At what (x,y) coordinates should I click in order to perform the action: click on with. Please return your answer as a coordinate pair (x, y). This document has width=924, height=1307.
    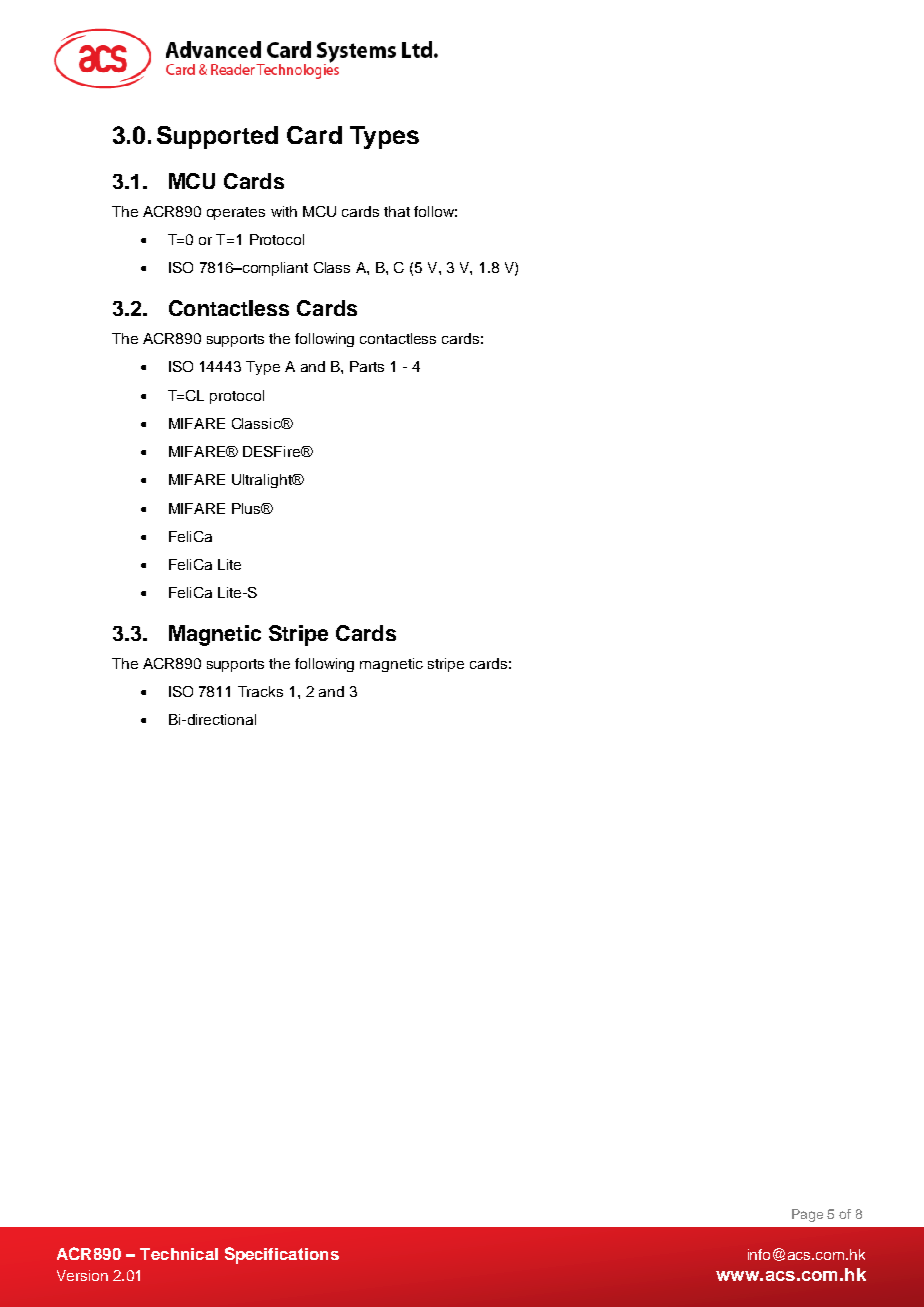
    Looking at the image, I should click on (284, 211).
